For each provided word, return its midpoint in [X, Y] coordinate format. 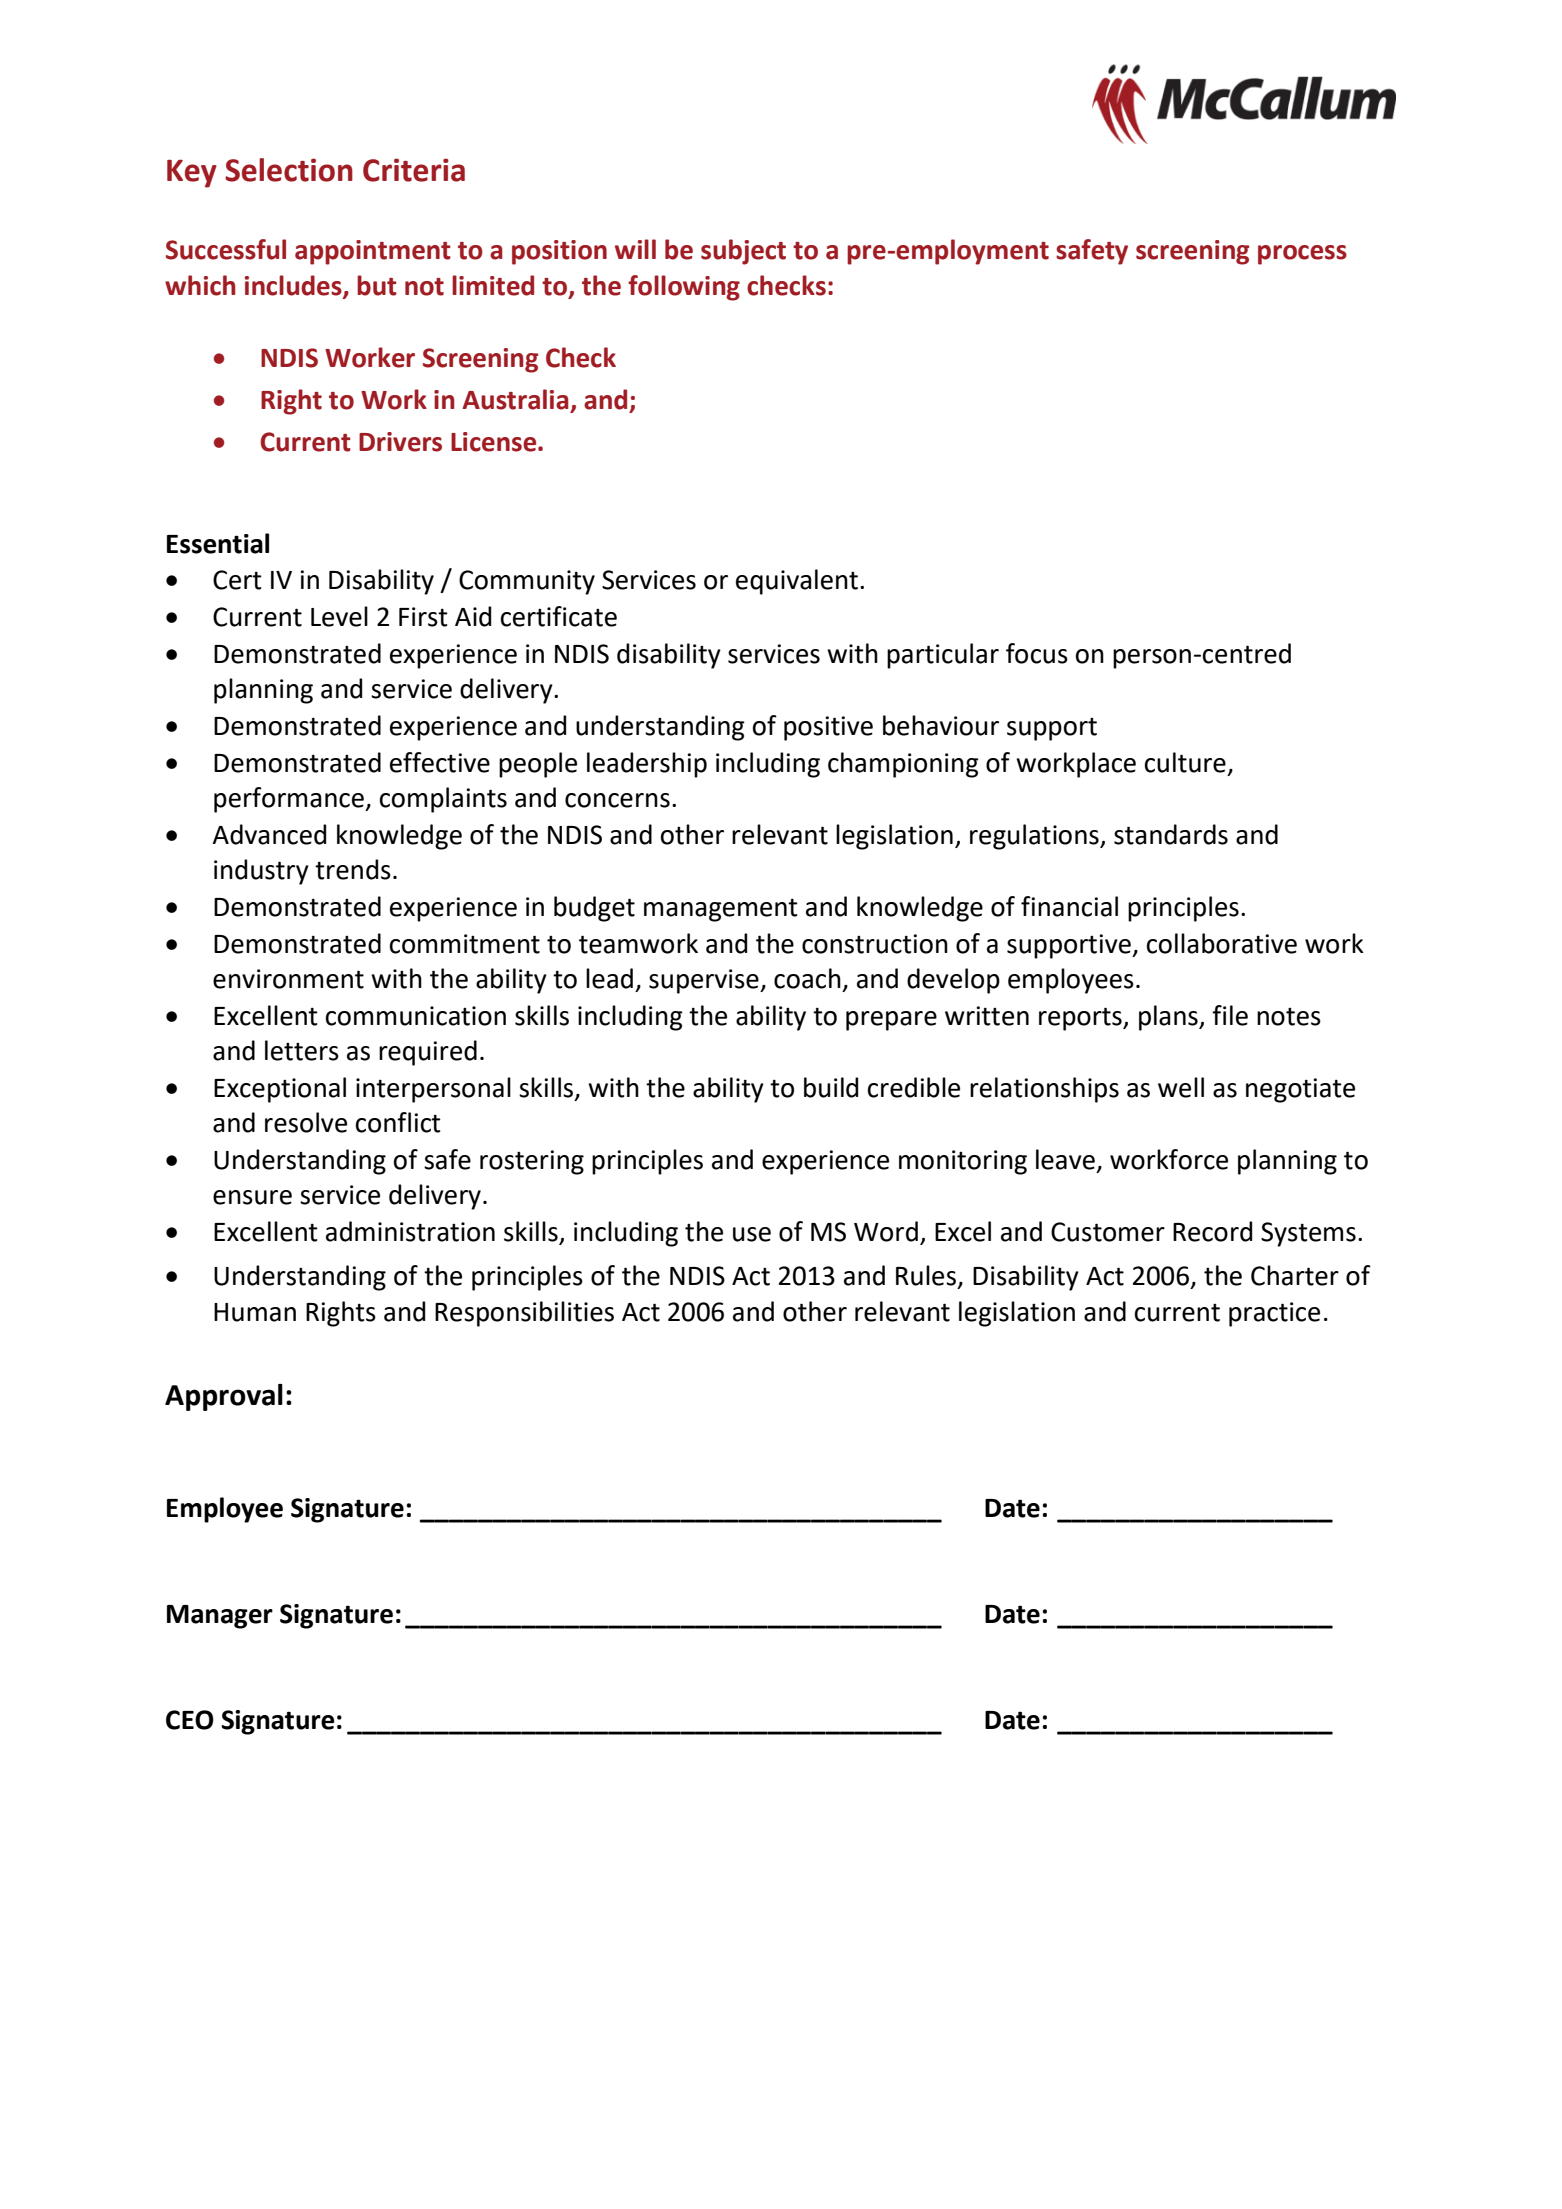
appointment [373, 252]
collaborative [1222, 943]
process [1302, 255]
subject [743, 252]
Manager [220, 1617]
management [721, 910]
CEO [190, 1720]
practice [1274, 1314]
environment [288, 979]
